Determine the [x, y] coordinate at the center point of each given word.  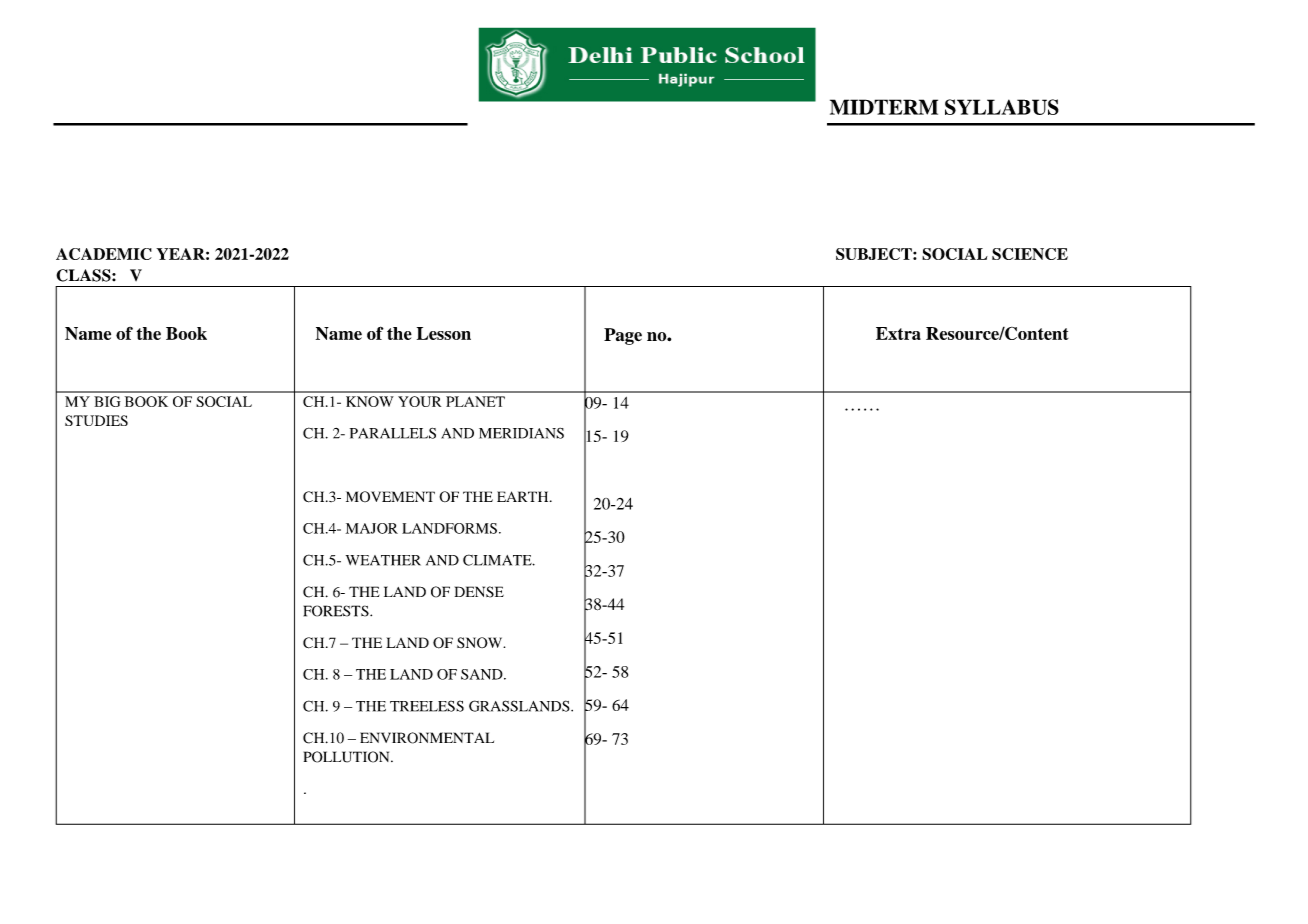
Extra [898, 333]
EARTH [524, 496]
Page [623, 336]
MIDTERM [884, 107]
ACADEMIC [104, 254]
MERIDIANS [521, 433]
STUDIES [96, 420]
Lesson [444, 333]
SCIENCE [1030, 254]
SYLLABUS [1002, 107]
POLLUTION [348, 757]
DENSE [479, 592]
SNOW [481, 642]
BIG [107, 401]
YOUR [419, 401]
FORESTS [337, 611]
